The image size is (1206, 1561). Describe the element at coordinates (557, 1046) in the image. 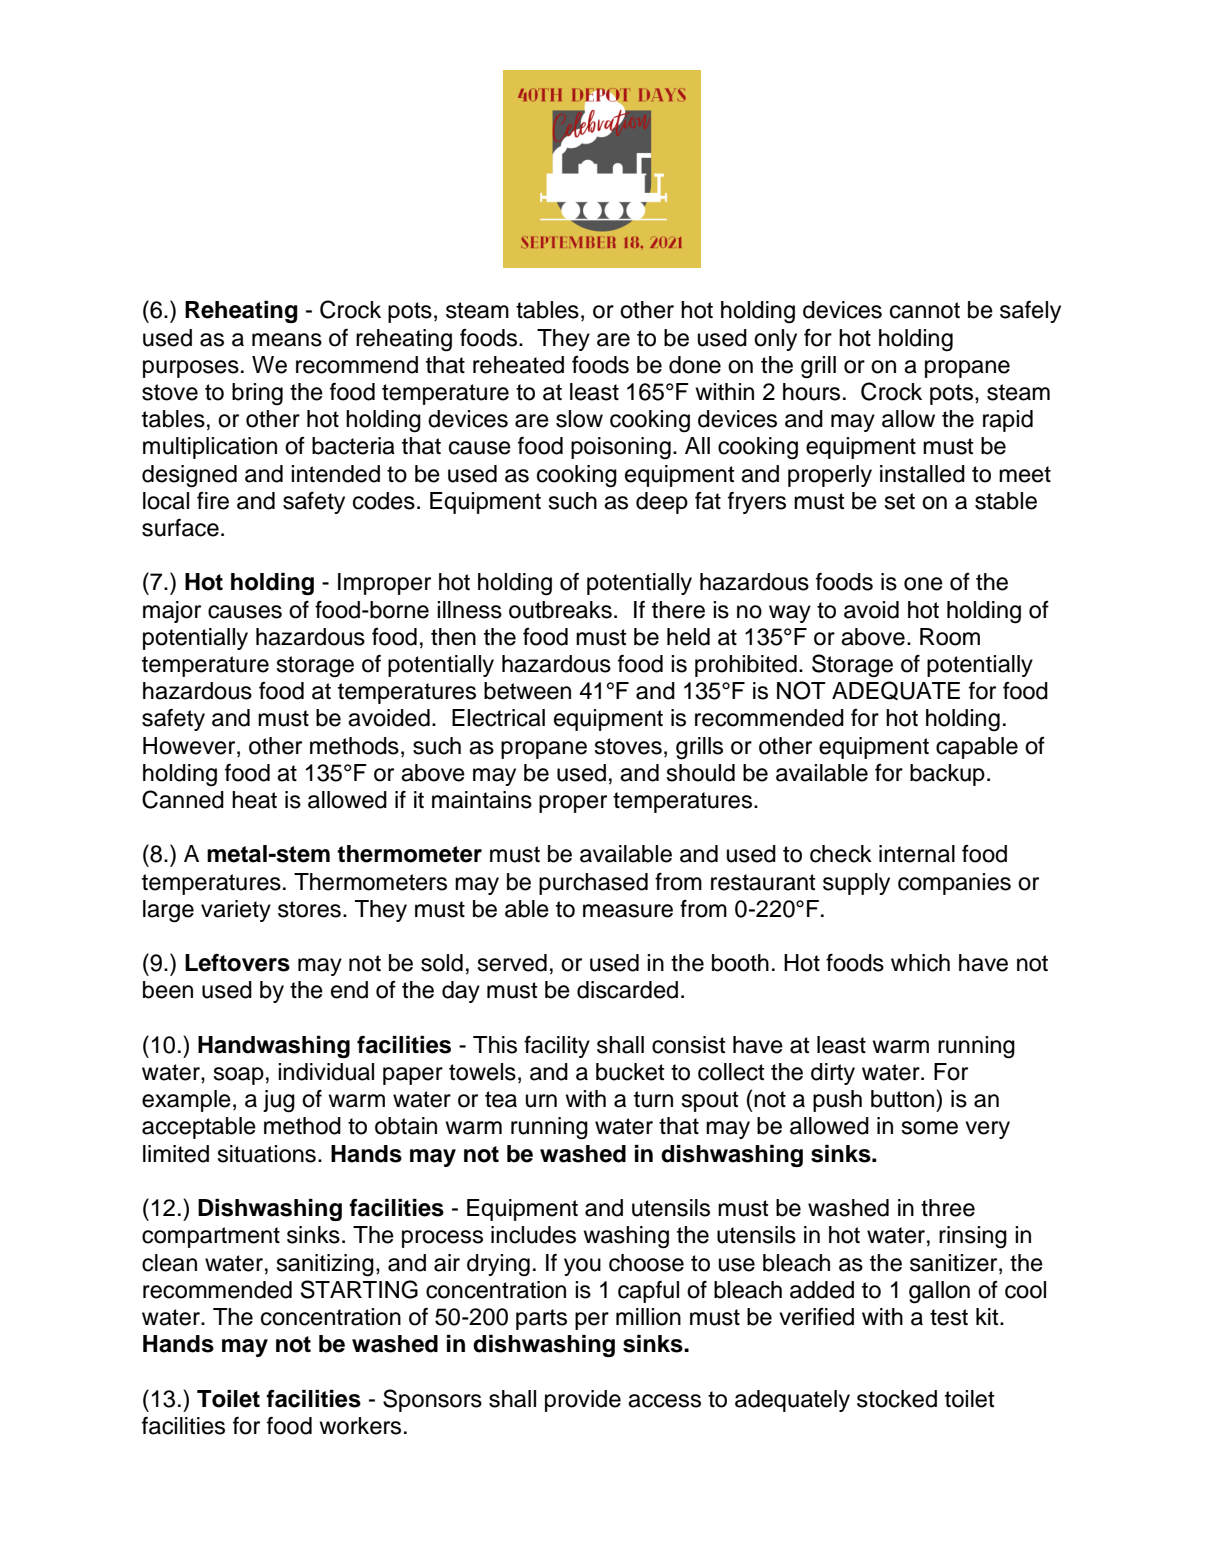

I see `facility` at that location.
